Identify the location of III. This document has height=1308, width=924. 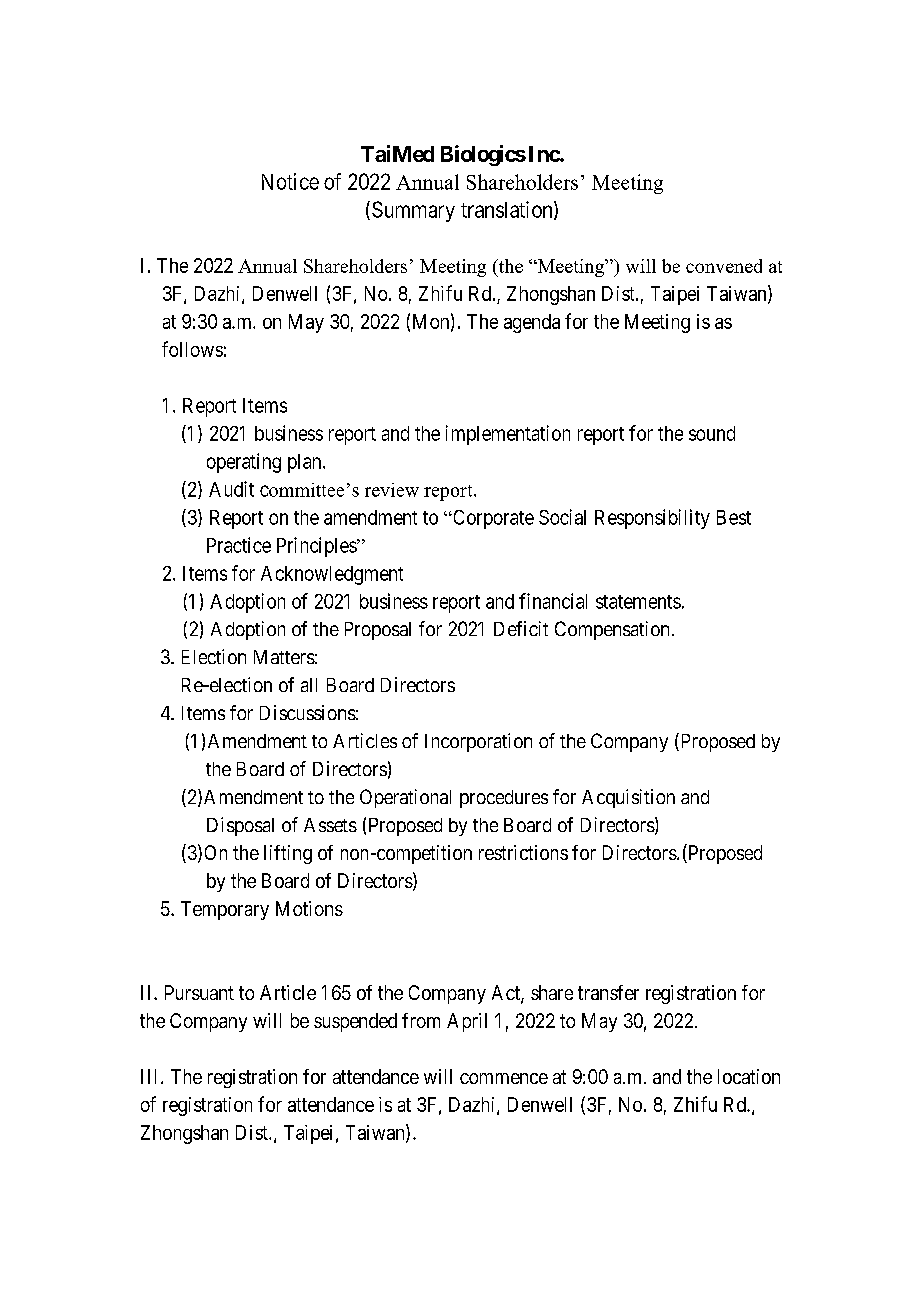
(151, 1076).
